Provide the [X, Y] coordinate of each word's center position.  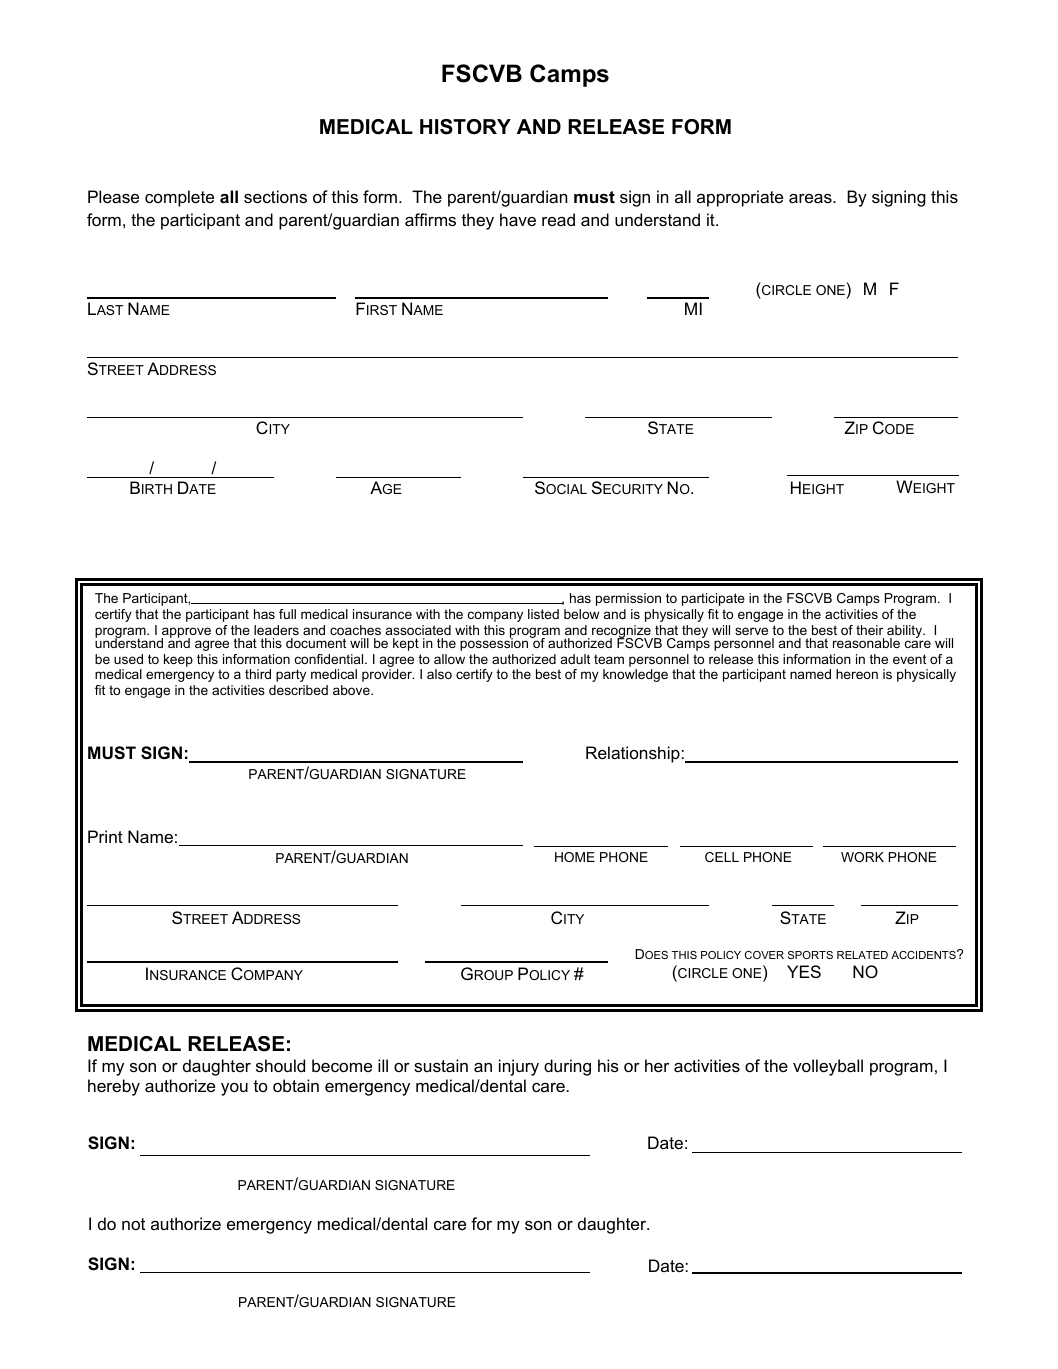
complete [179, 198]
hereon [857, 674]
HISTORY [465, 127]
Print [105, 836]
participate [713, 599]
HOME [575, 857]
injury [519, 1067]
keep [178, 660]
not [133, 1224]
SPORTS [810, 955]
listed [543, 614]
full [287, 614]
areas [811, 198]
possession [495, 643]
